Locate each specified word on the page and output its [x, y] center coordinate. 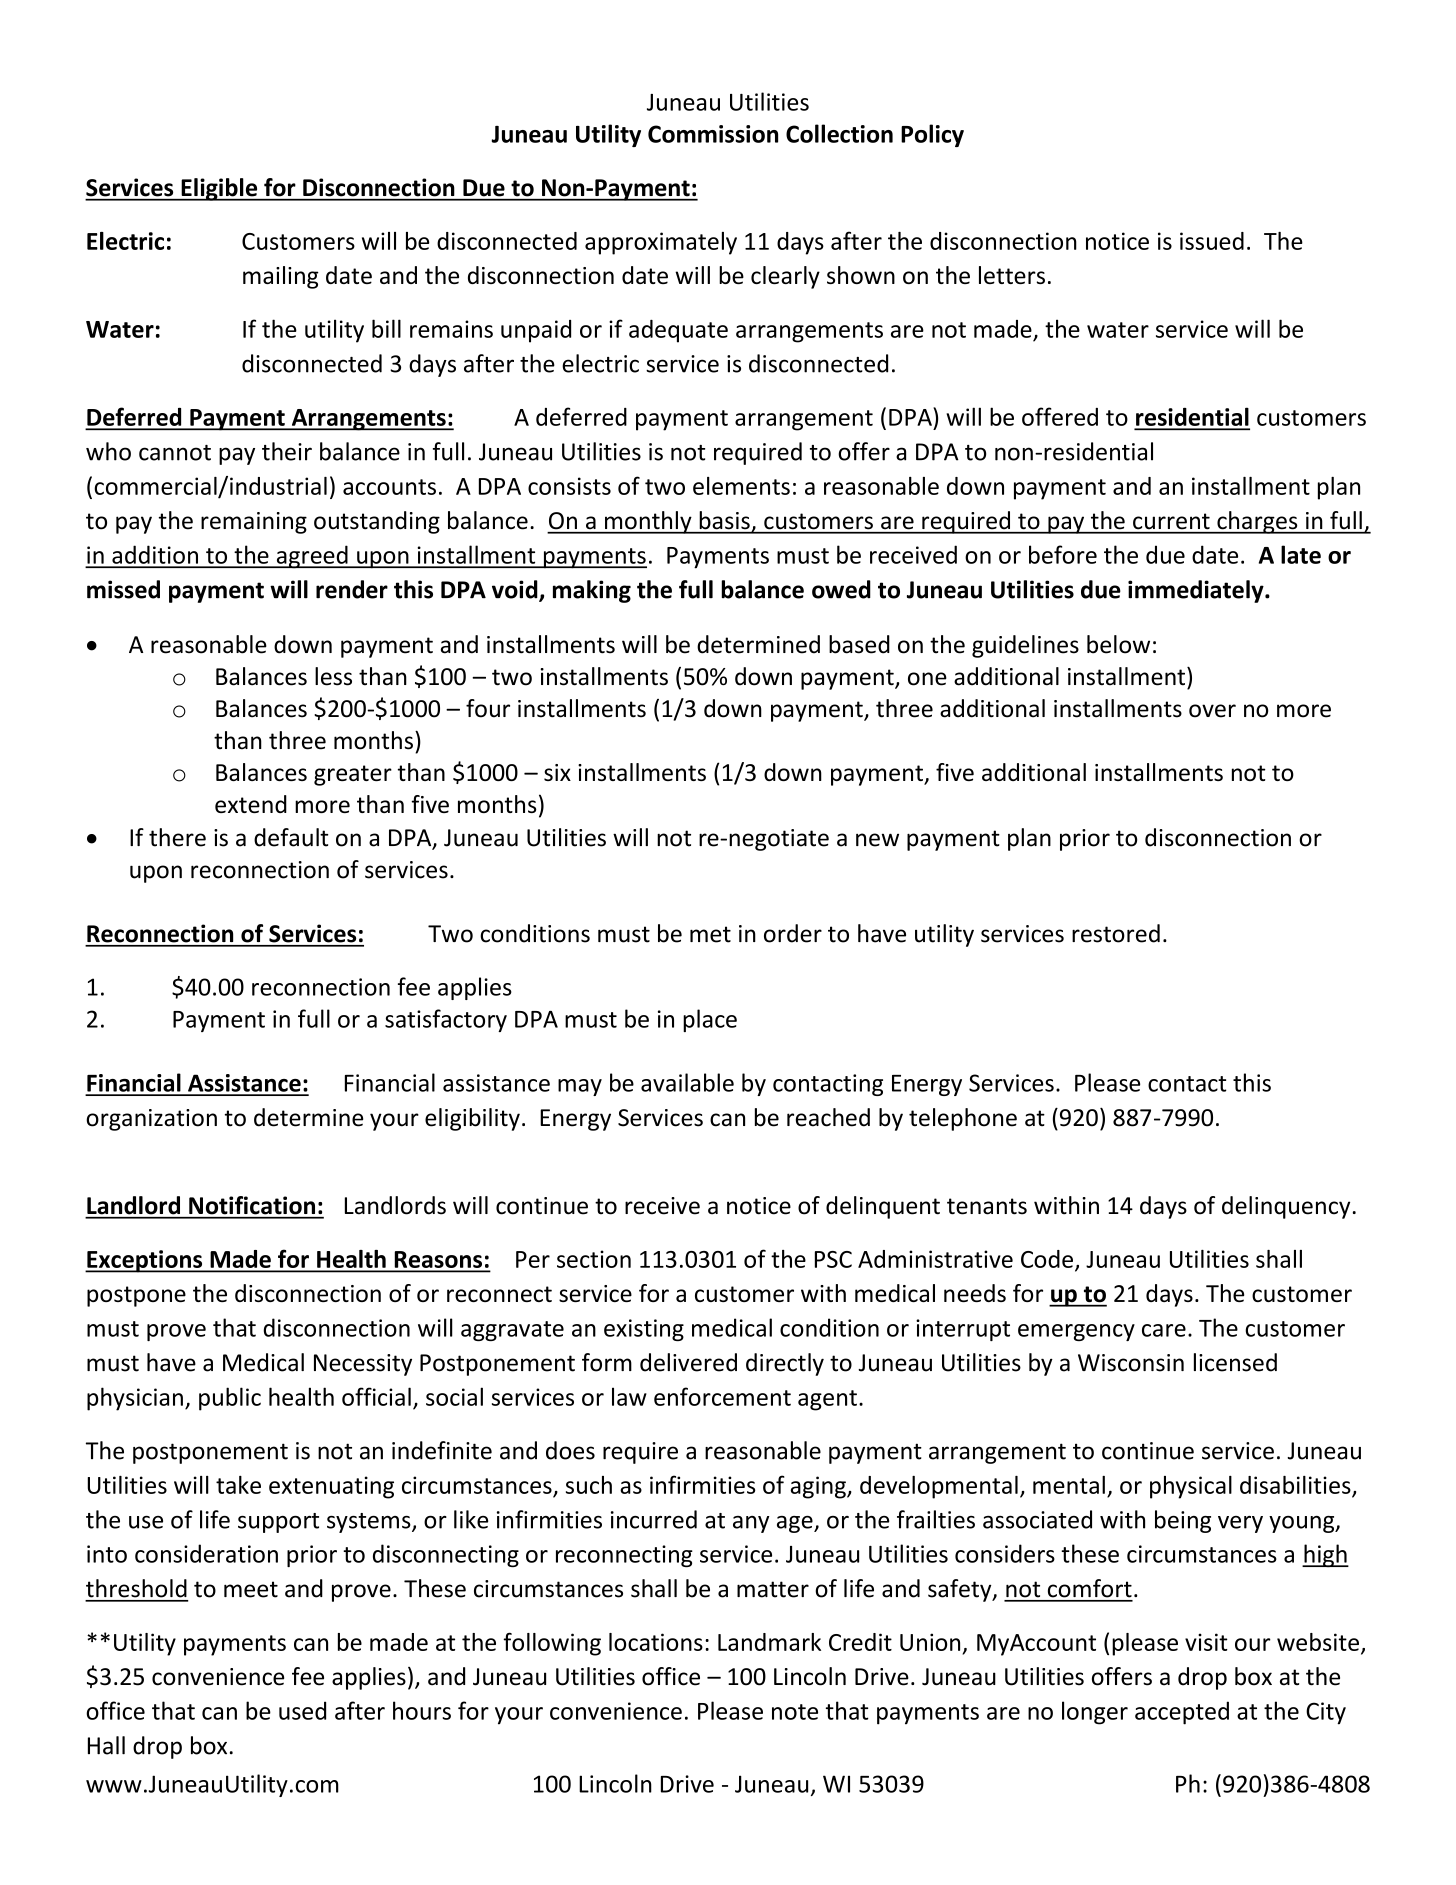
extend [251, 804]
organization [151, 1120]
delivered [688, 1362]
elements [741, 486]
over [1212, 711]
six [557, 772]
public [230, 1399]
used [302, 1710]
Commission [713, 134]
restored [1116, 933]
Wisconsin [1131, 1363]
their [287, 451]
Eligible [219, 189]
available [687, 1082]
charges [1257, 522]
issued [1212, 241]
